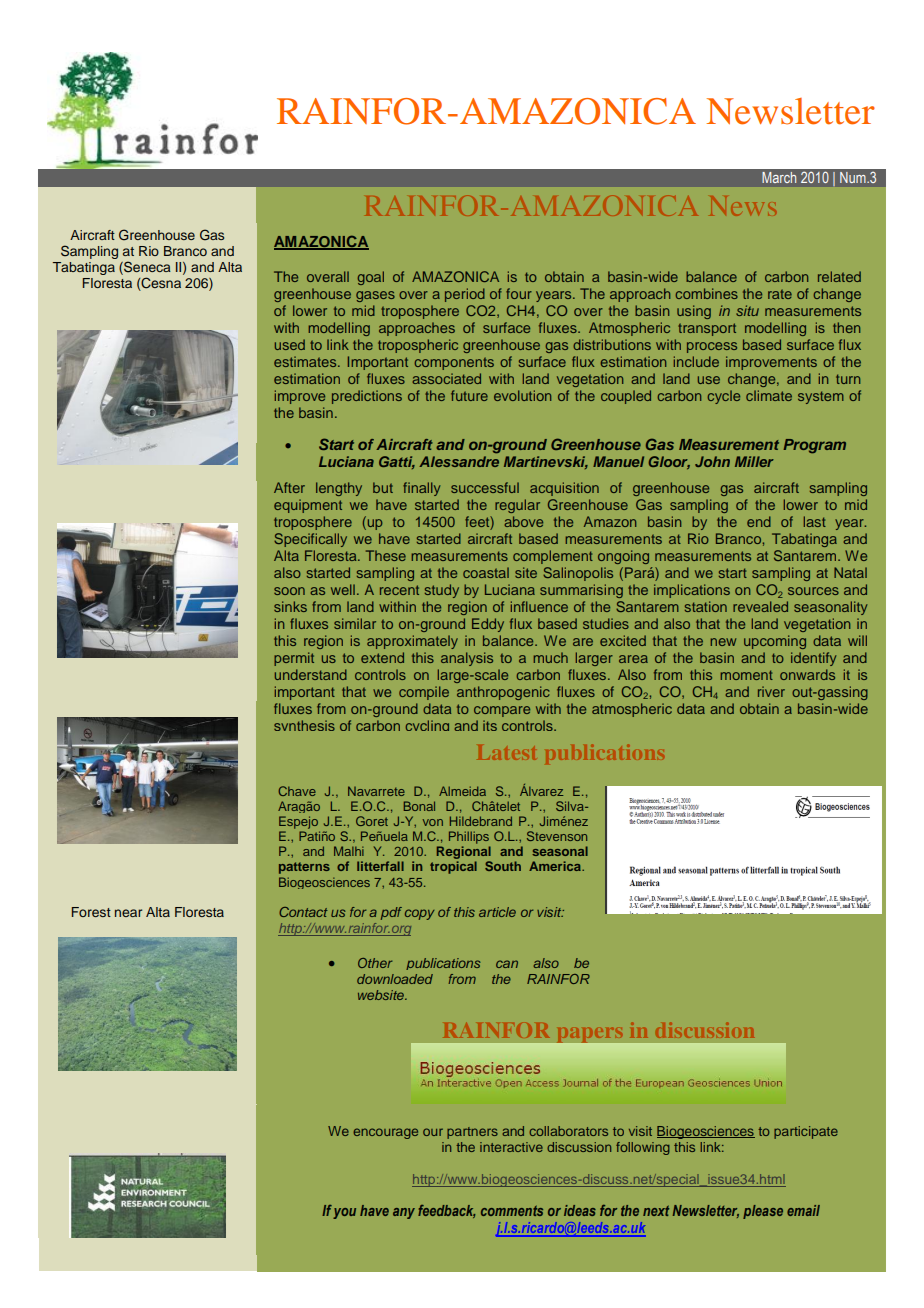  I want to click on March, so click(779, 177).
